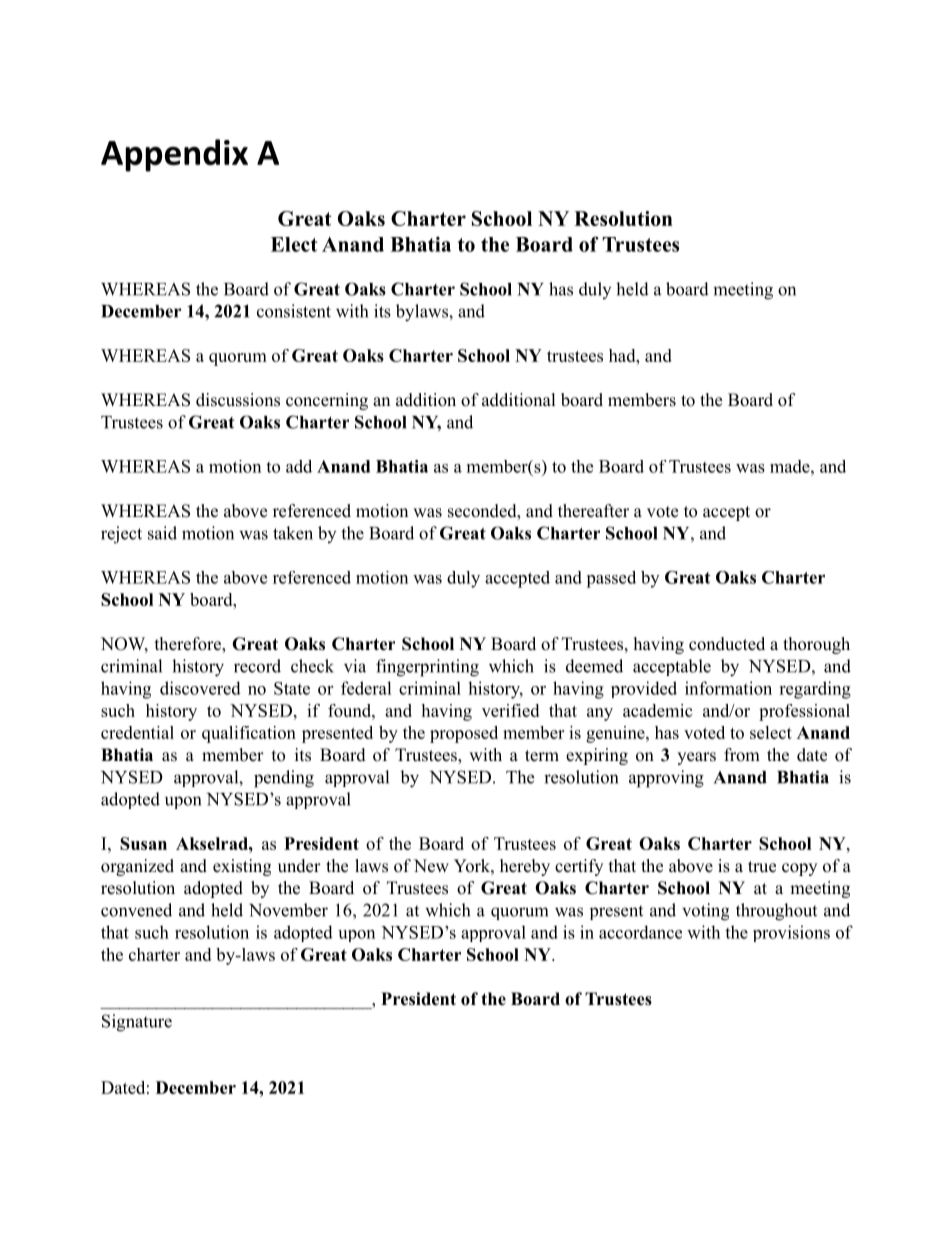  Describe the element at coordinates (137, 1023) in the document. I see `Signature` at that location.
